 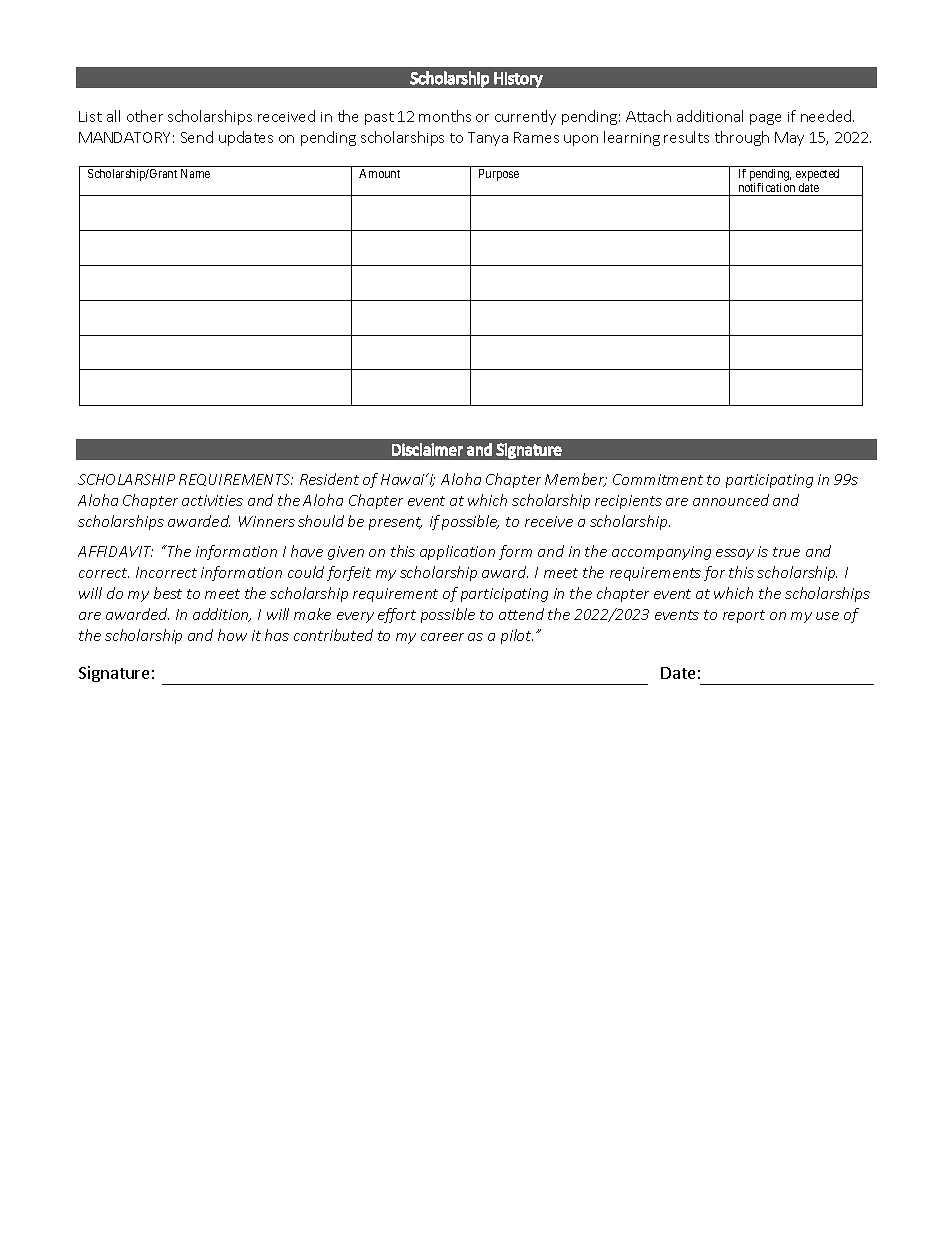 What do you see at coordinates (197, 137) in the screenshot?
I see `Send` at bounding box center [197, 137].
